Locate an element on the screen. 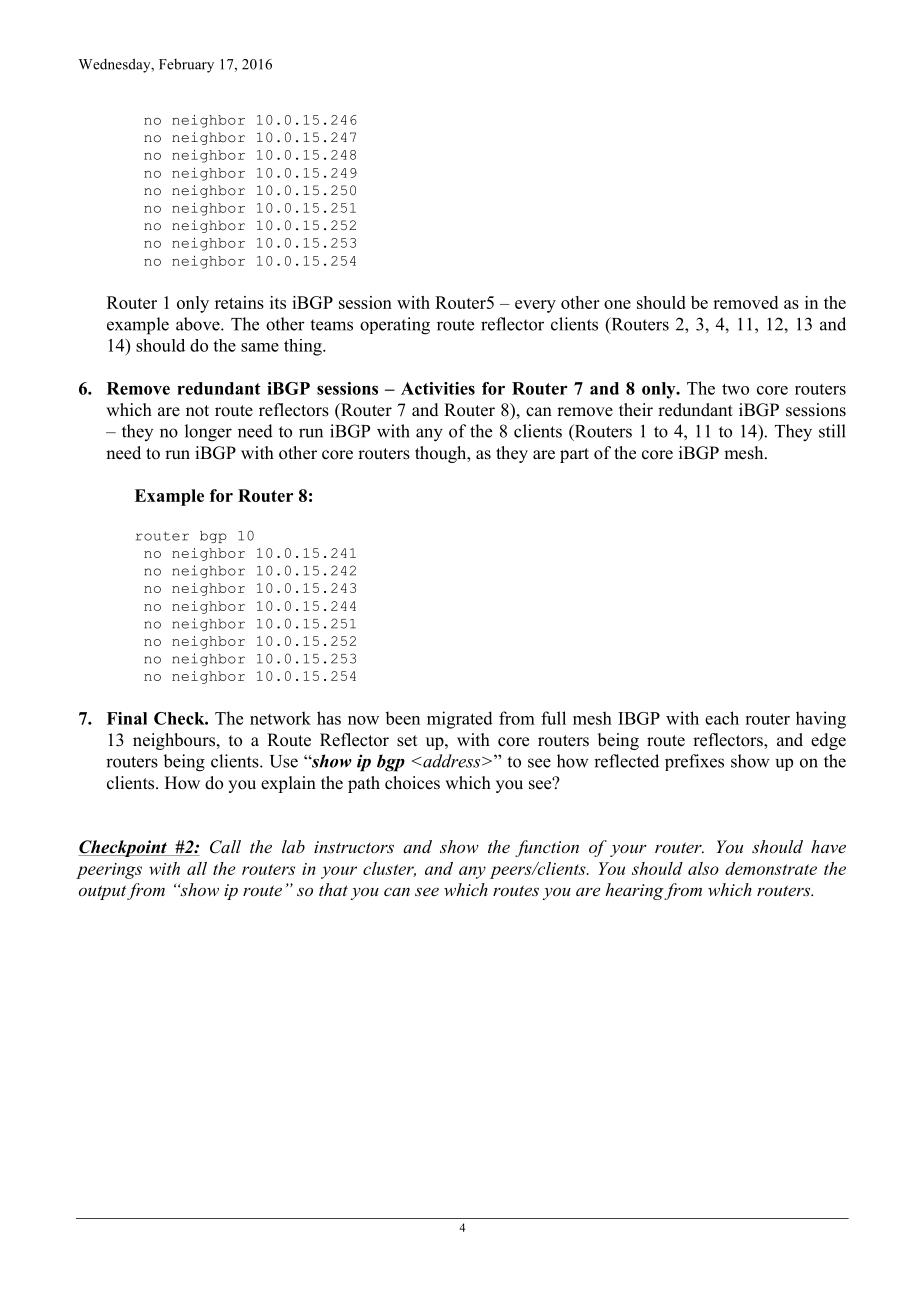  function is located at coordinates (547, 848).
